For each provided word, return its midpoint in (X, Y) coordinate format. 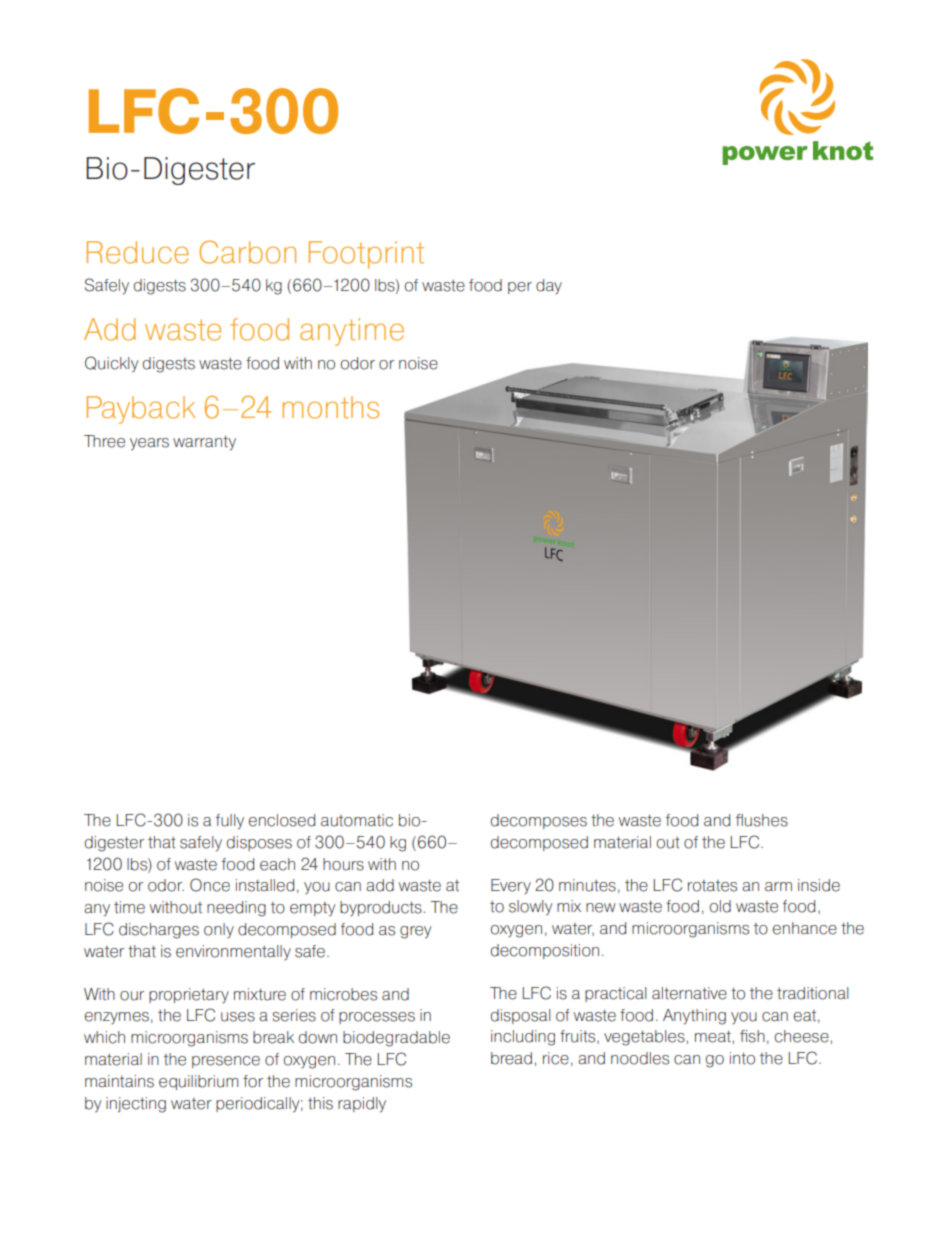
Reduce (138, 252)
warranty (204, 443)
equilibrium (198, 1082)
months (330, 407)
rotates (712, 886)
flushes (762, 820)
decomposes (539, 821)
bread (511, 1058)
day (549, 286)
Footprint (366, 255)
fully (230, 822)
